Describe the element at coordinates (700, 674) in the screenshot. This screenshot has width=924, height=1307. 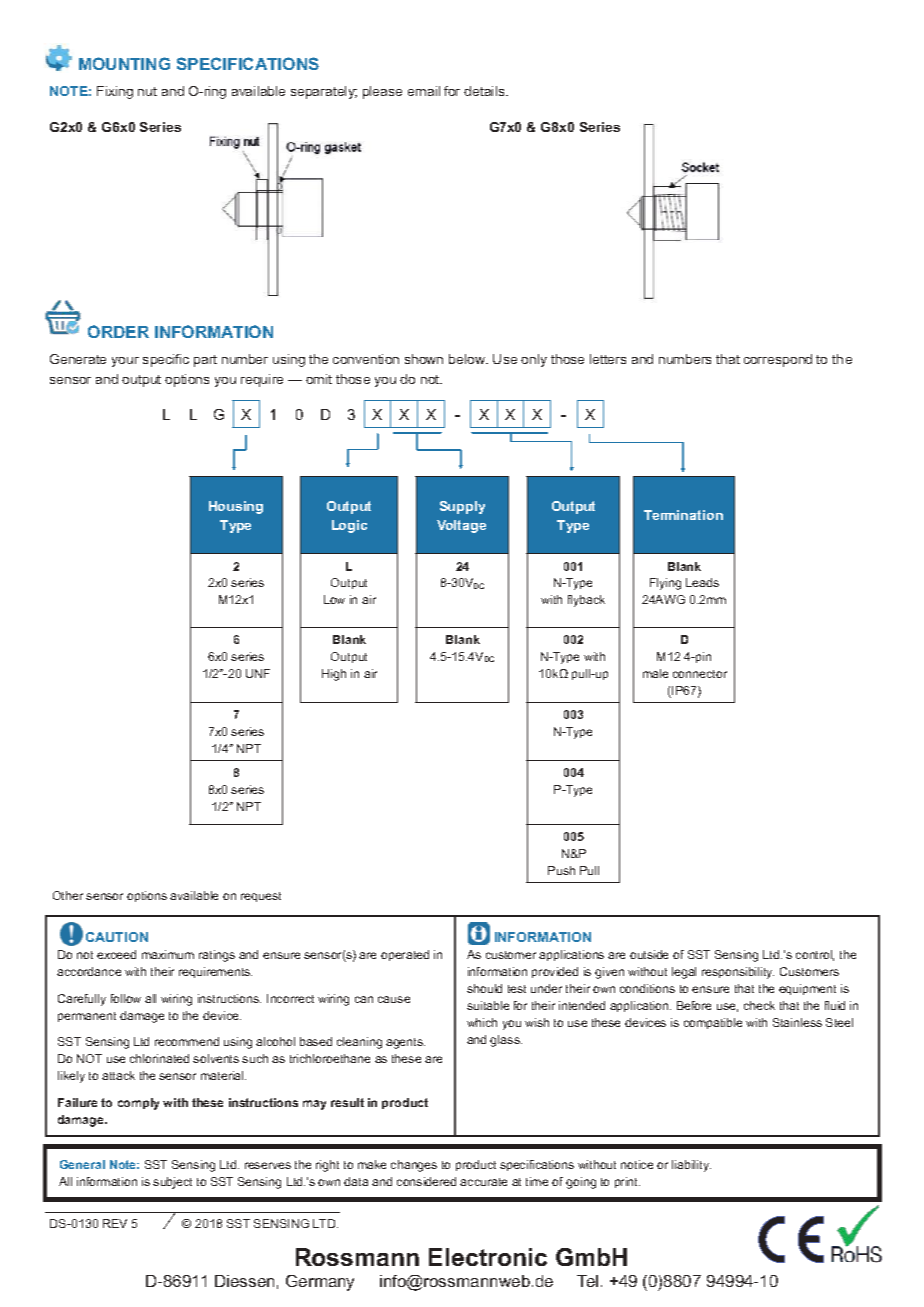
I see `connector` at that location.
